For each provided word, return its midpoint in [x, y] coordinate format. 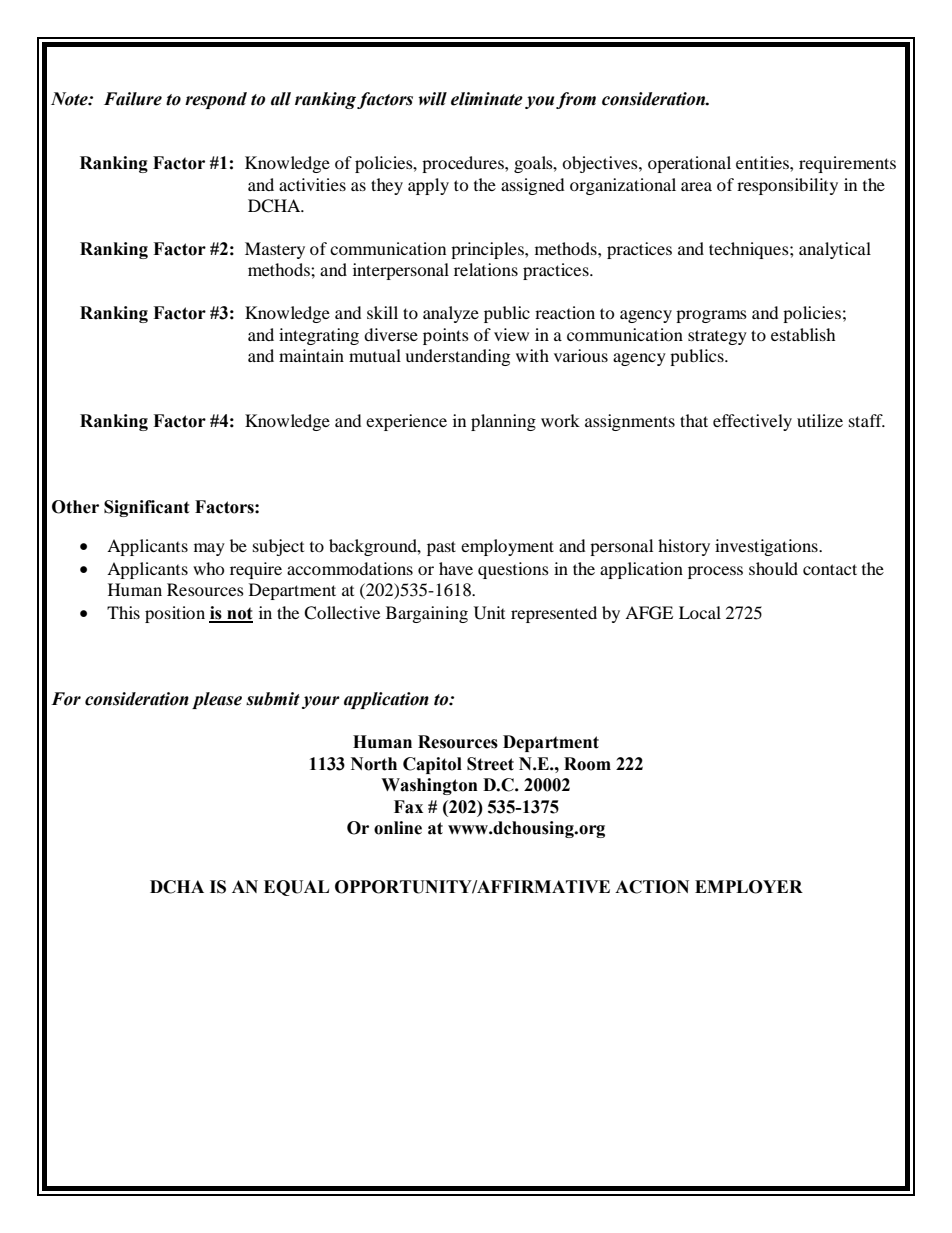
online [398, 828]
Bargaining [427, 614]
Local [700, 612]
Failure [133, 99]
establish [803, 334]
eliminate [487, 99]
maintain [311, 355]
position [175, 614]
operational [689, 164]
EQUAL [296, 888]
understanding [457, 357]
